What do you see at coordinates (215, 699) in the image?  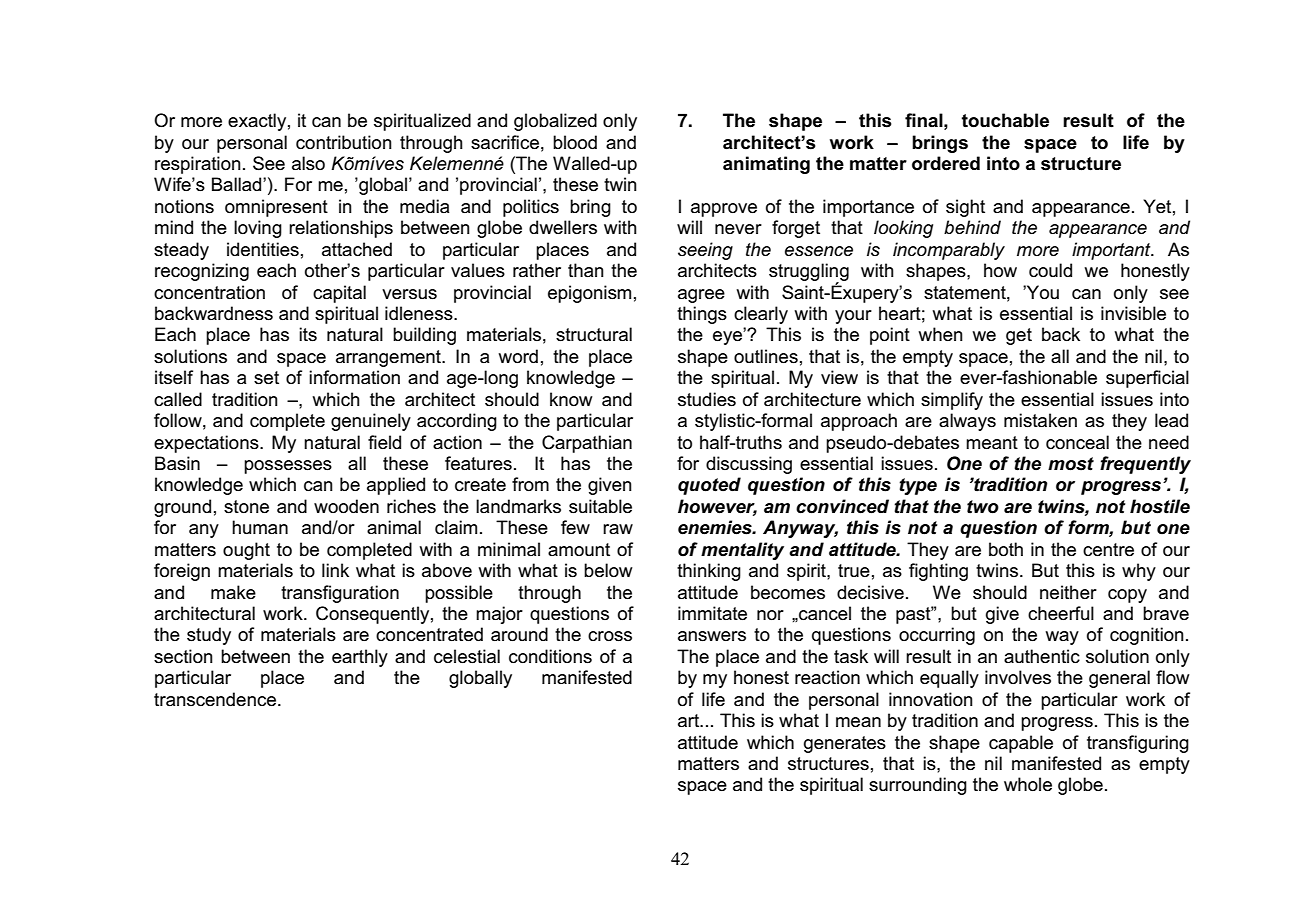 I see `transcendence` at bounding box center [215, 699].
